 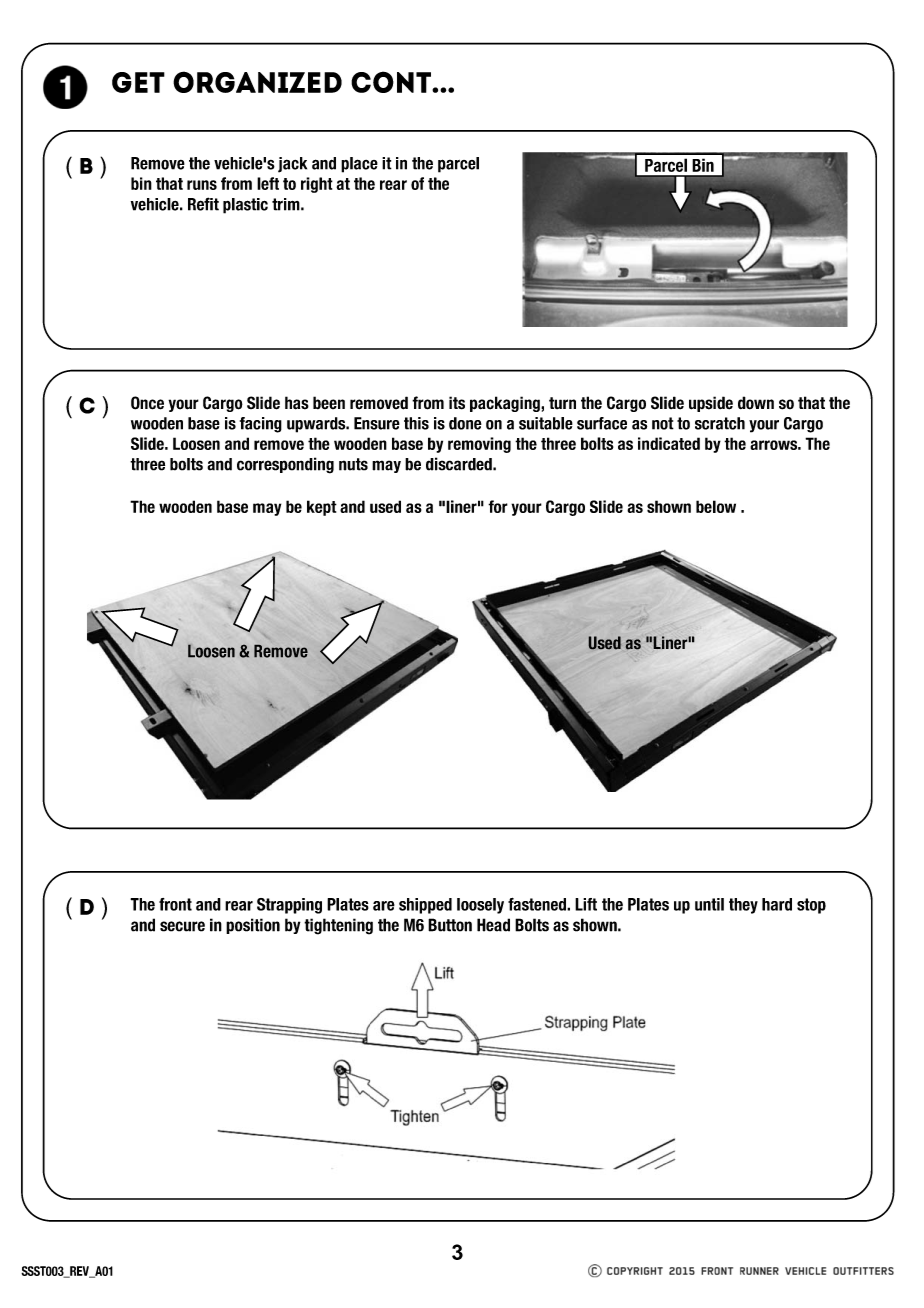 What do you see at coordinates (245, 206) in the screenshot?
I see `plastic` at bounding box center [245, 206].
